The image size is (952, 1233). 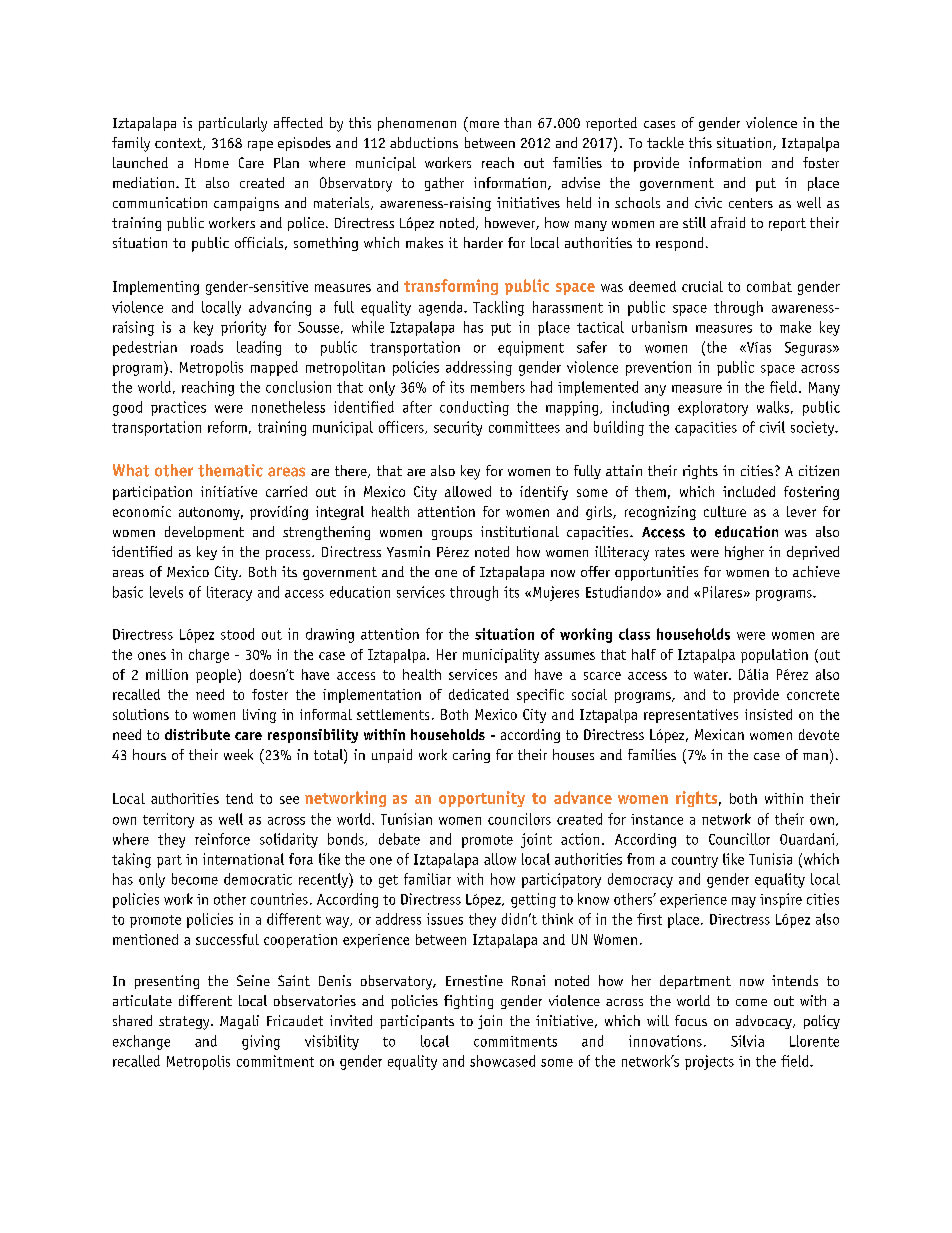 I want to click on more, so click(x=484, y=124).
